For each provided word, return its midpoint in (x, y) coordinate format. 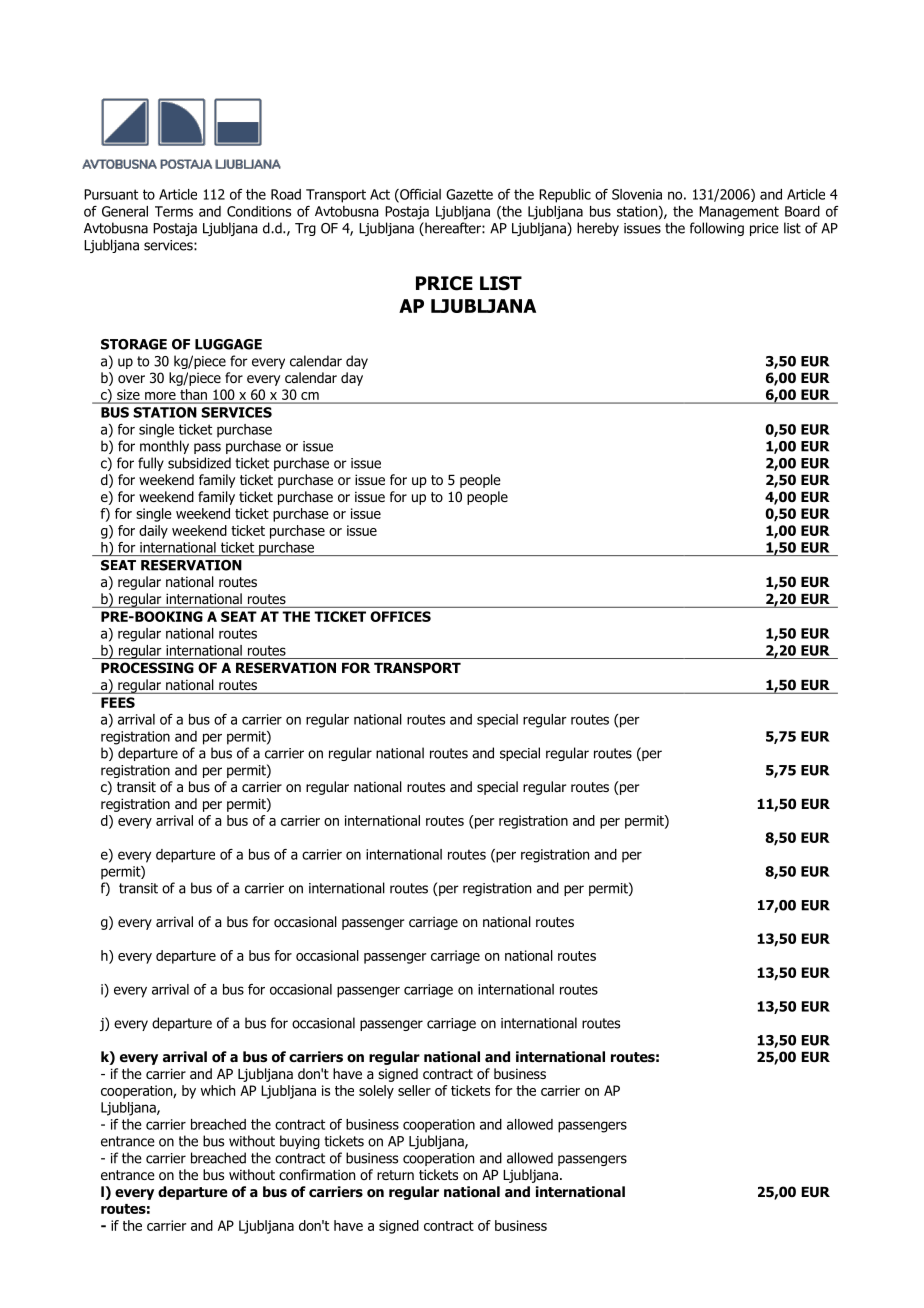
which (218, 1090)
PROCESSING (147, 668)
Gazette (469, 194)
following (717, 229)
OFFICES (400, 616)
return (395, 1175)
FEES (118, 702)
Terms (174, 211)
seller (414, 1090)
